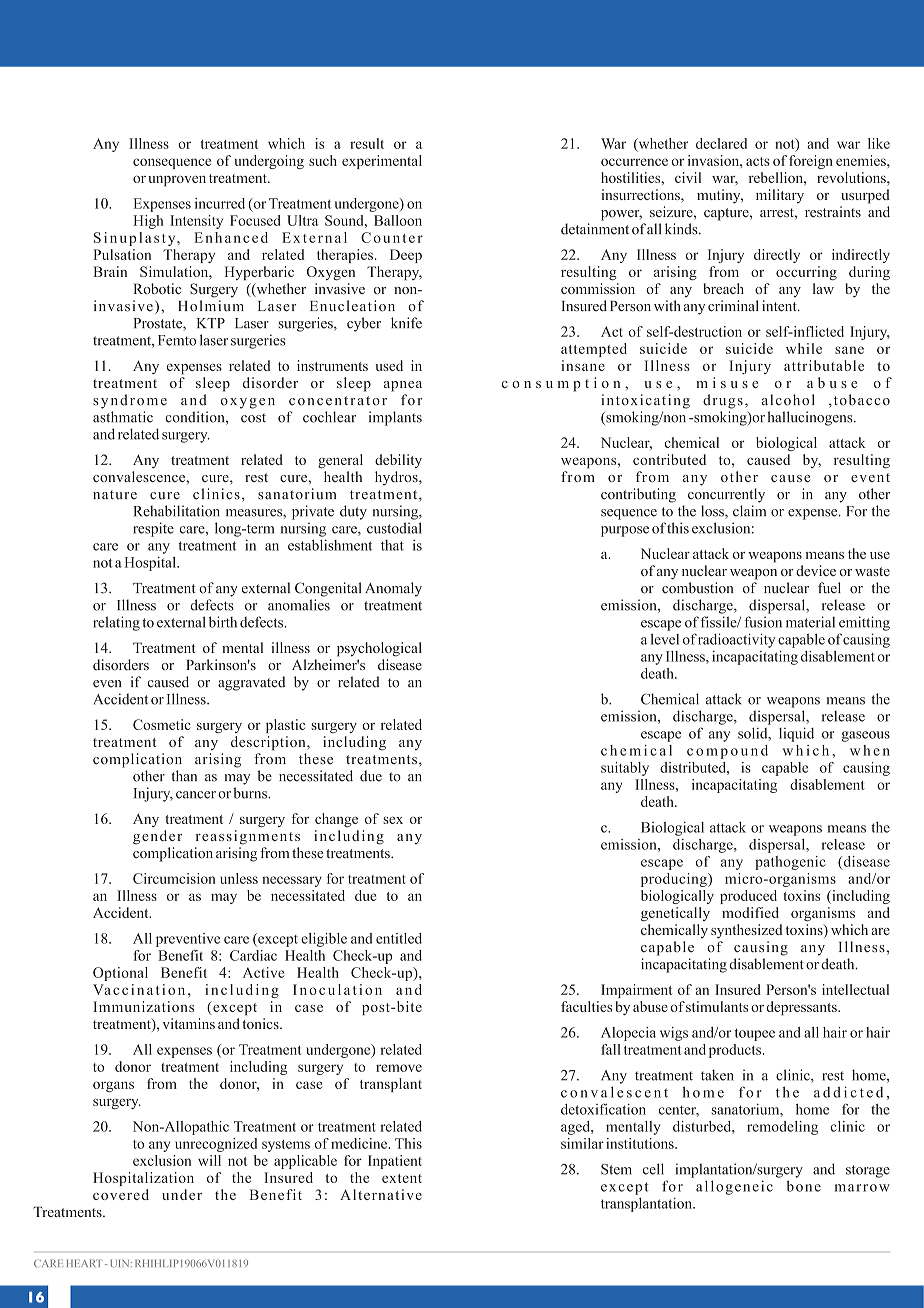 The width and height of the document is (924, 1308). I want to click on entitled, so click(399, 938).
